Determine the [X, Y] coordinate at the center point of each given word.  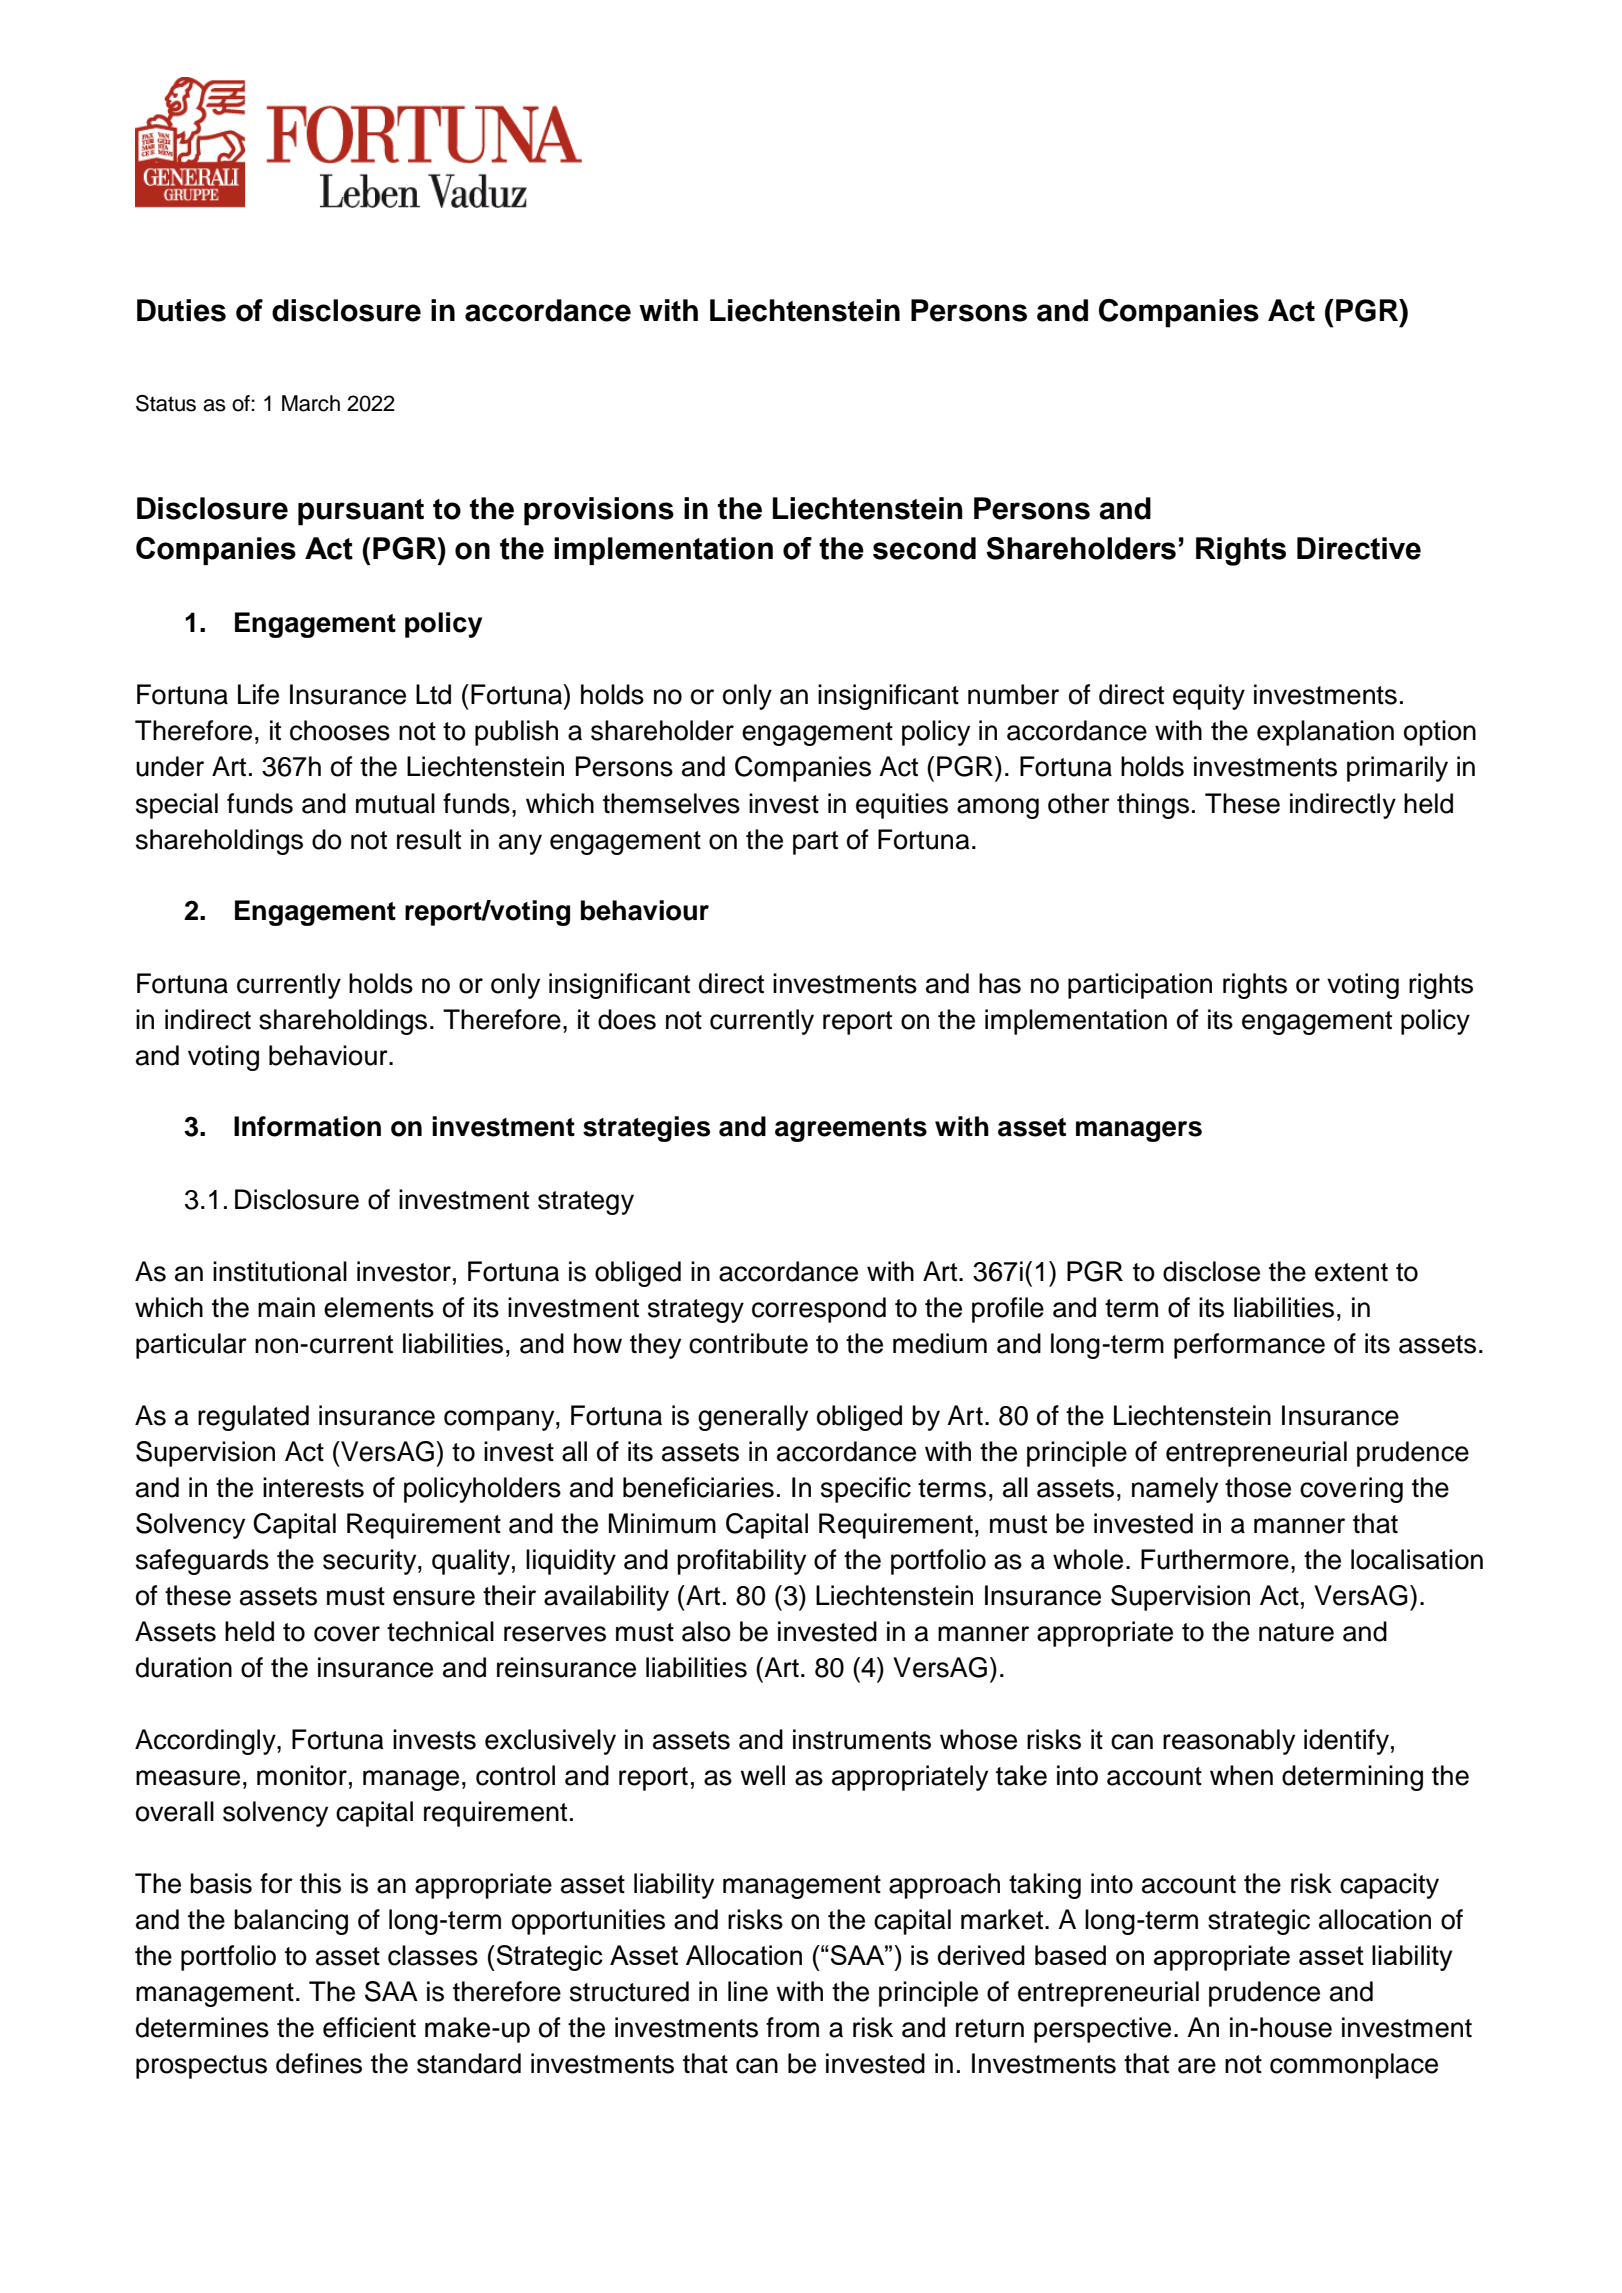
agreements [851, 1130]
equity [1209, 697]
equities [902, 806]
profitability [741, 1562]
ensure [434, 1598]
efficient [369, 2027]
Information [307, 1126]
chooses [340, 730]
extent [1351, 1272]
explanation [1325, 733]
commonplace [1354, 2066]
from [792, 2027]
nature [1296, 1632]
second [924, 548]
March [311, 403]
